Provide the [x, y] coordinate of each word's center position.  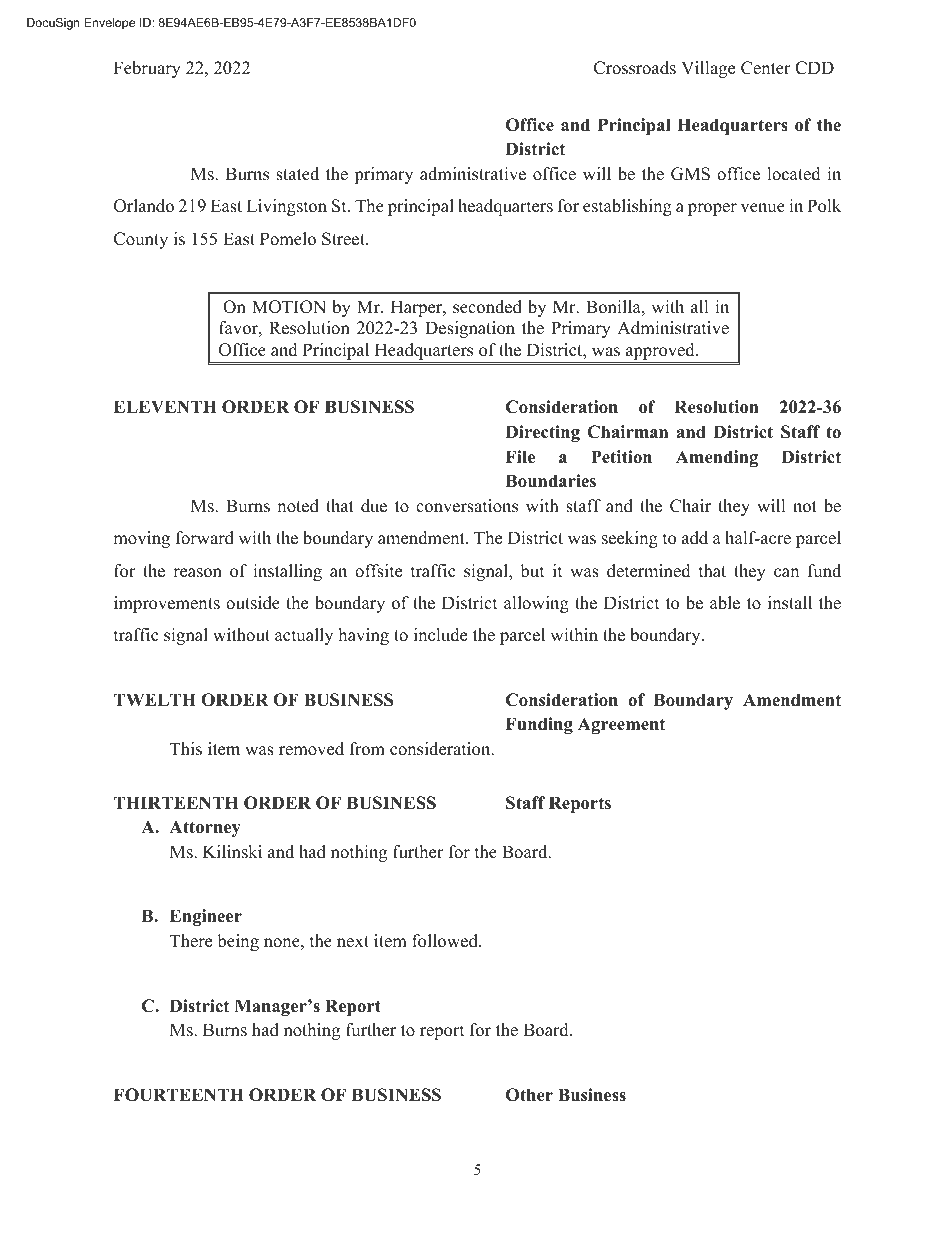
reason [197, 573]
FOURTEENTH [179, 1095]
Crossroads [635, 68]
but [533, 571]
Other [529, 1095]
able [725, 603]
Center [766, 68]
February [147, 69]
